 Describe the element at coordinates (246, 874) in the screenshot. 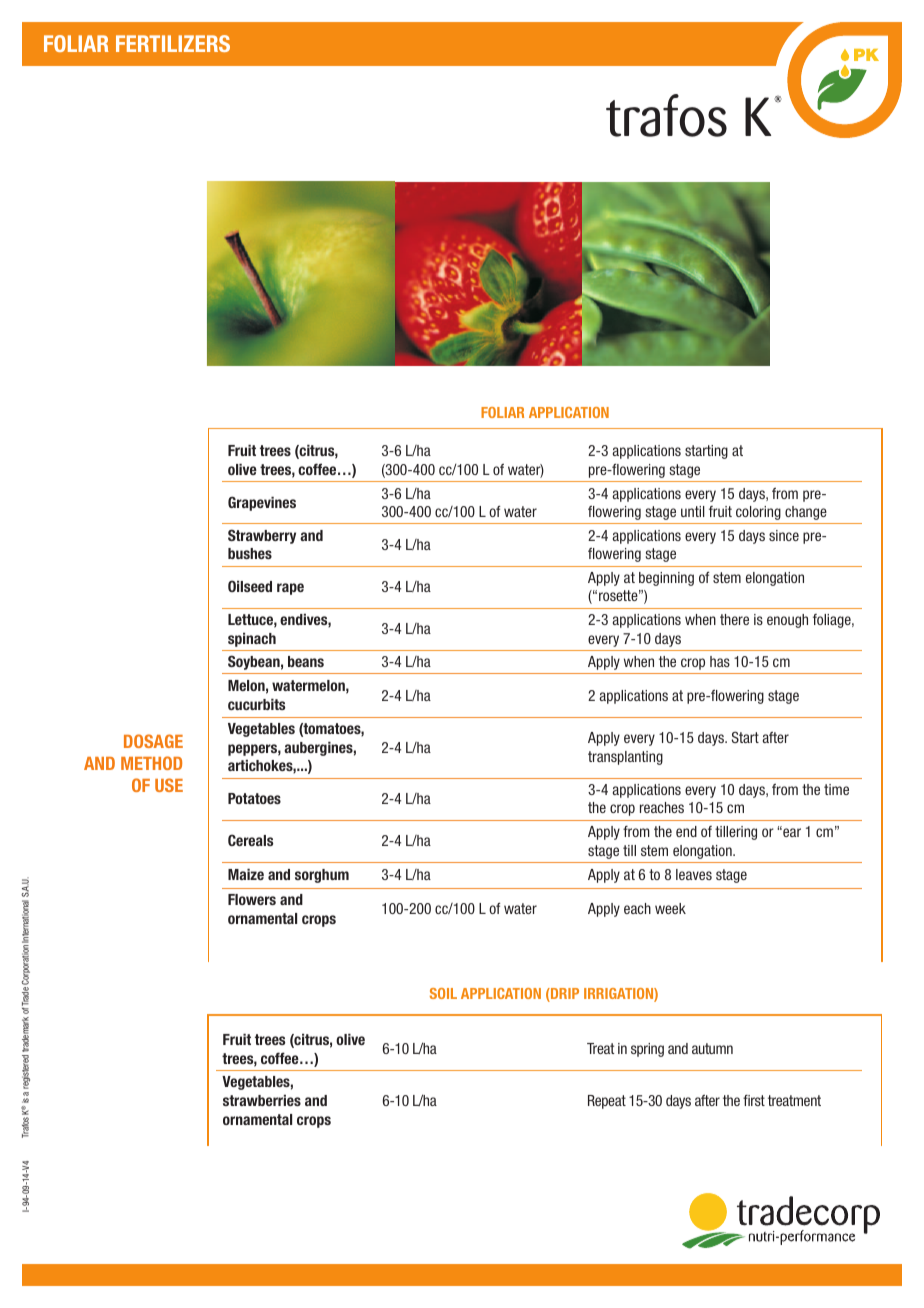

I see `Maize` at that location.
